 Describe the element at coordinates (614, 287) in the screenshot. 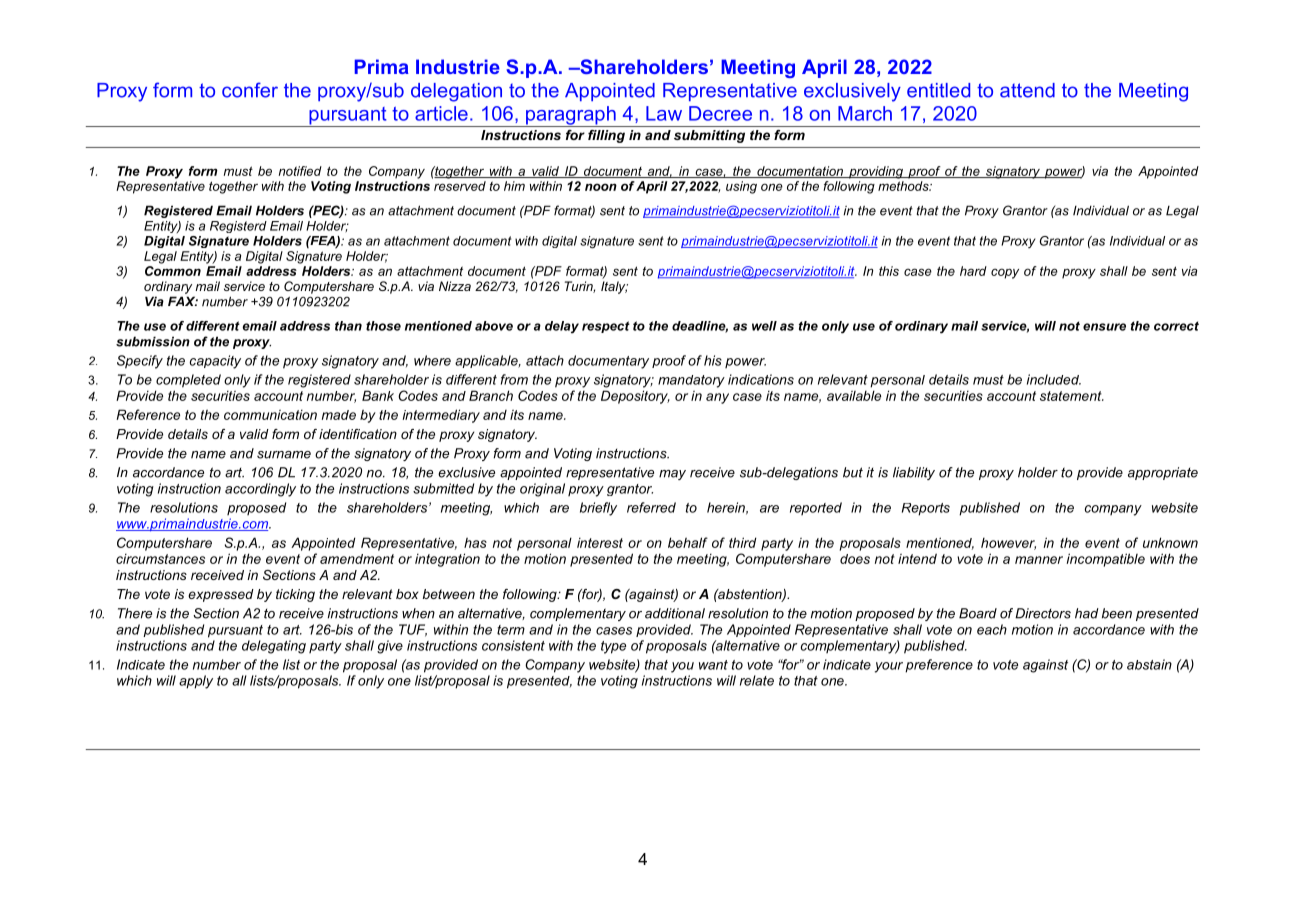

I see `Italy` at that location.
